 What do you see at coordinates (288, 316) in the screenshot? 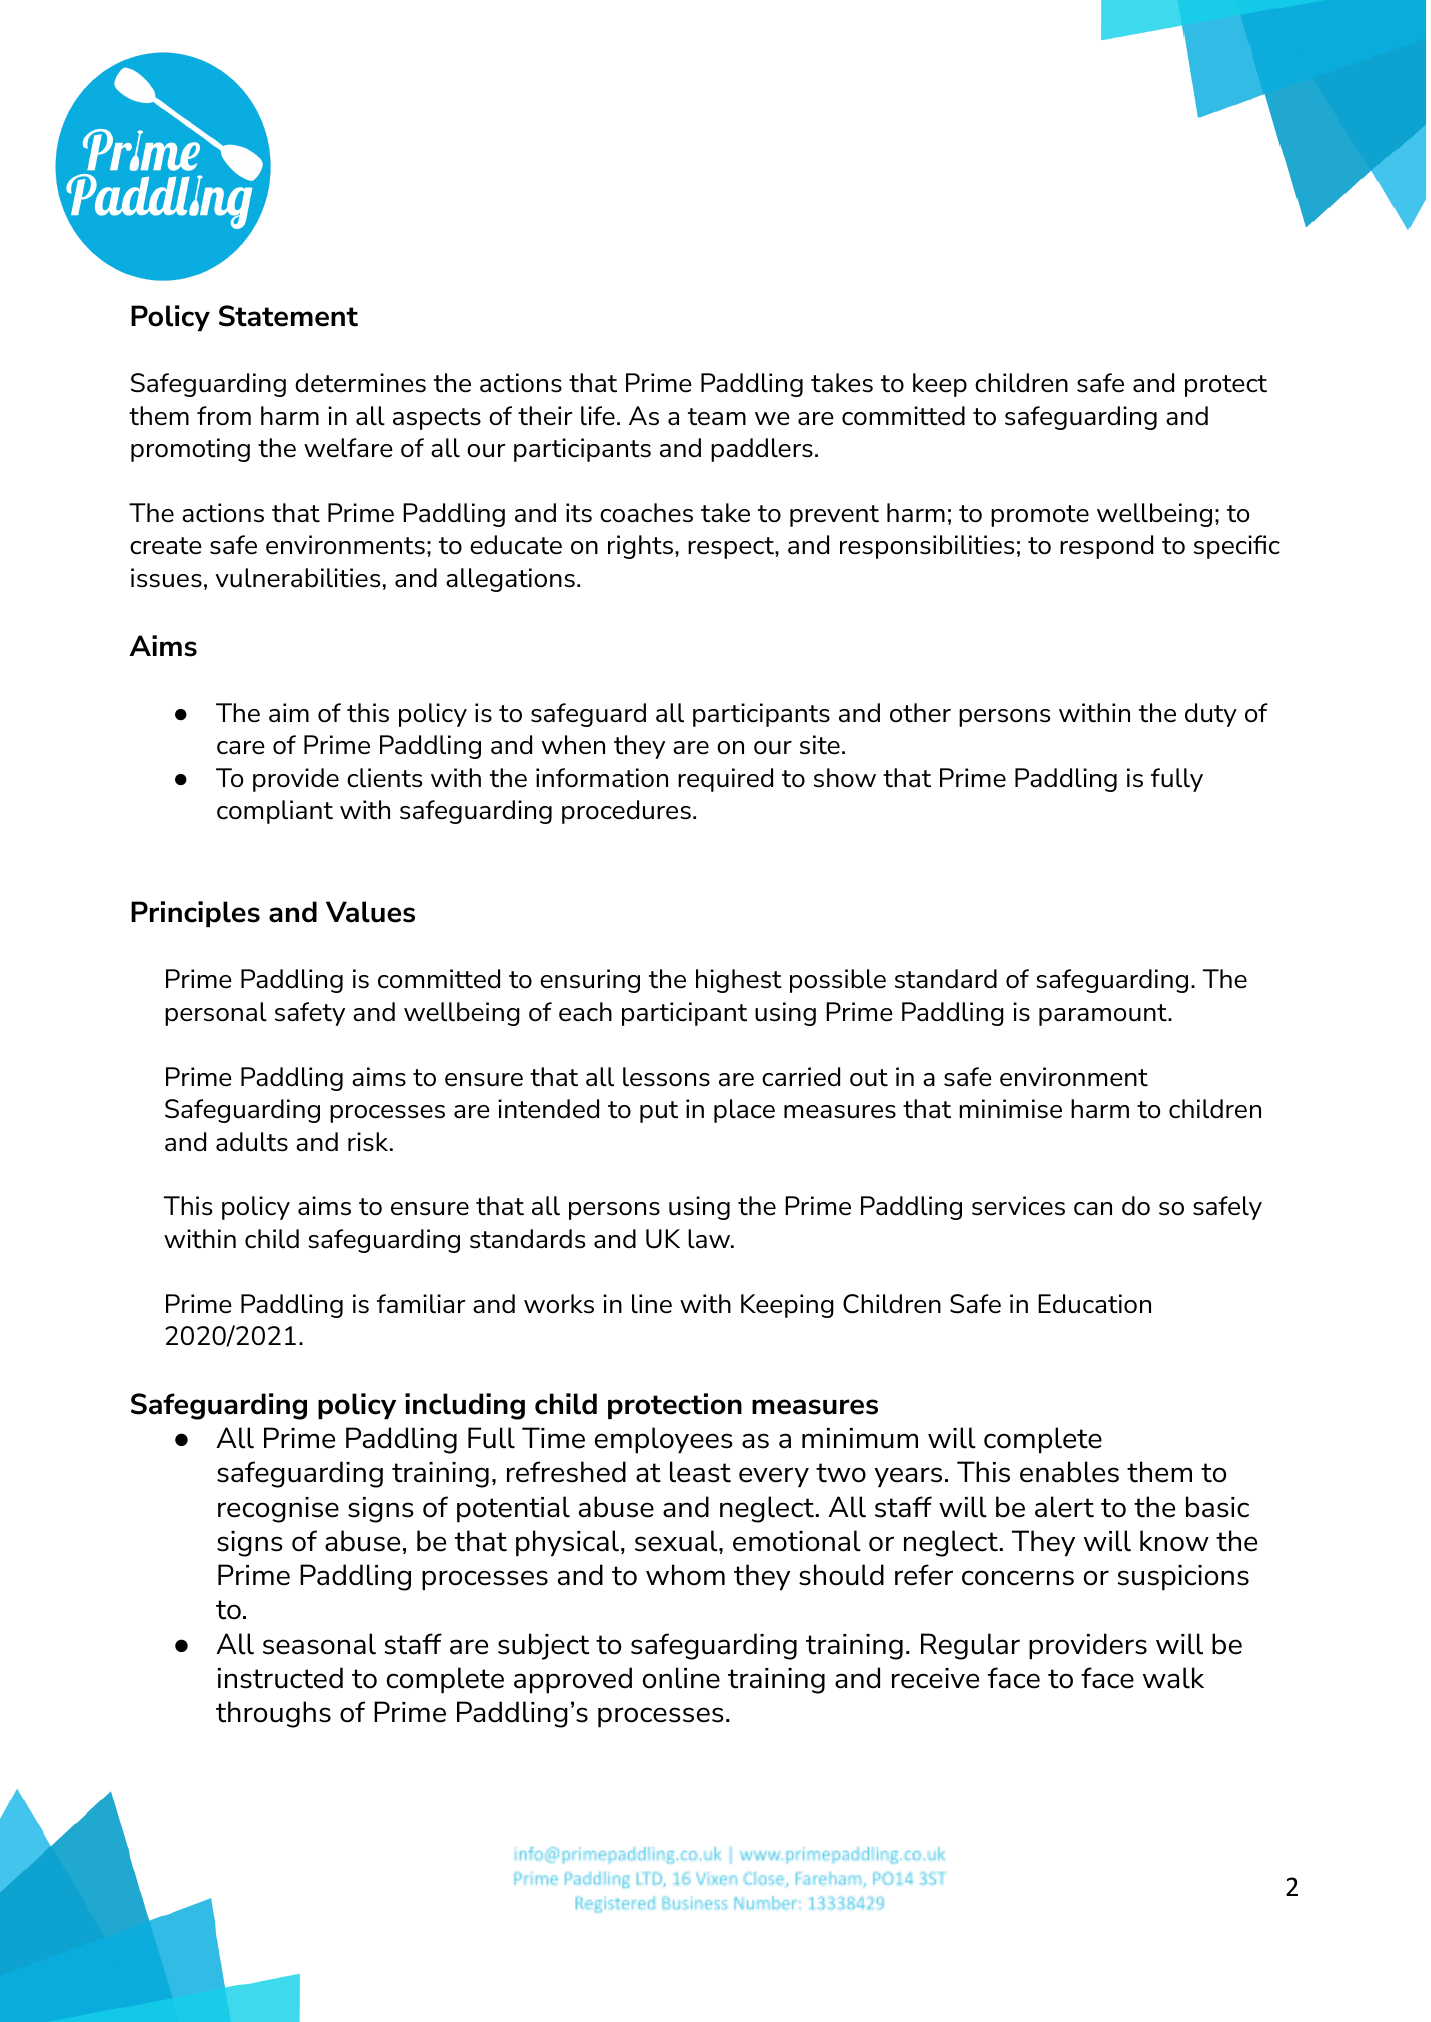
I see `Statement` at bounding box center [288, 316].
